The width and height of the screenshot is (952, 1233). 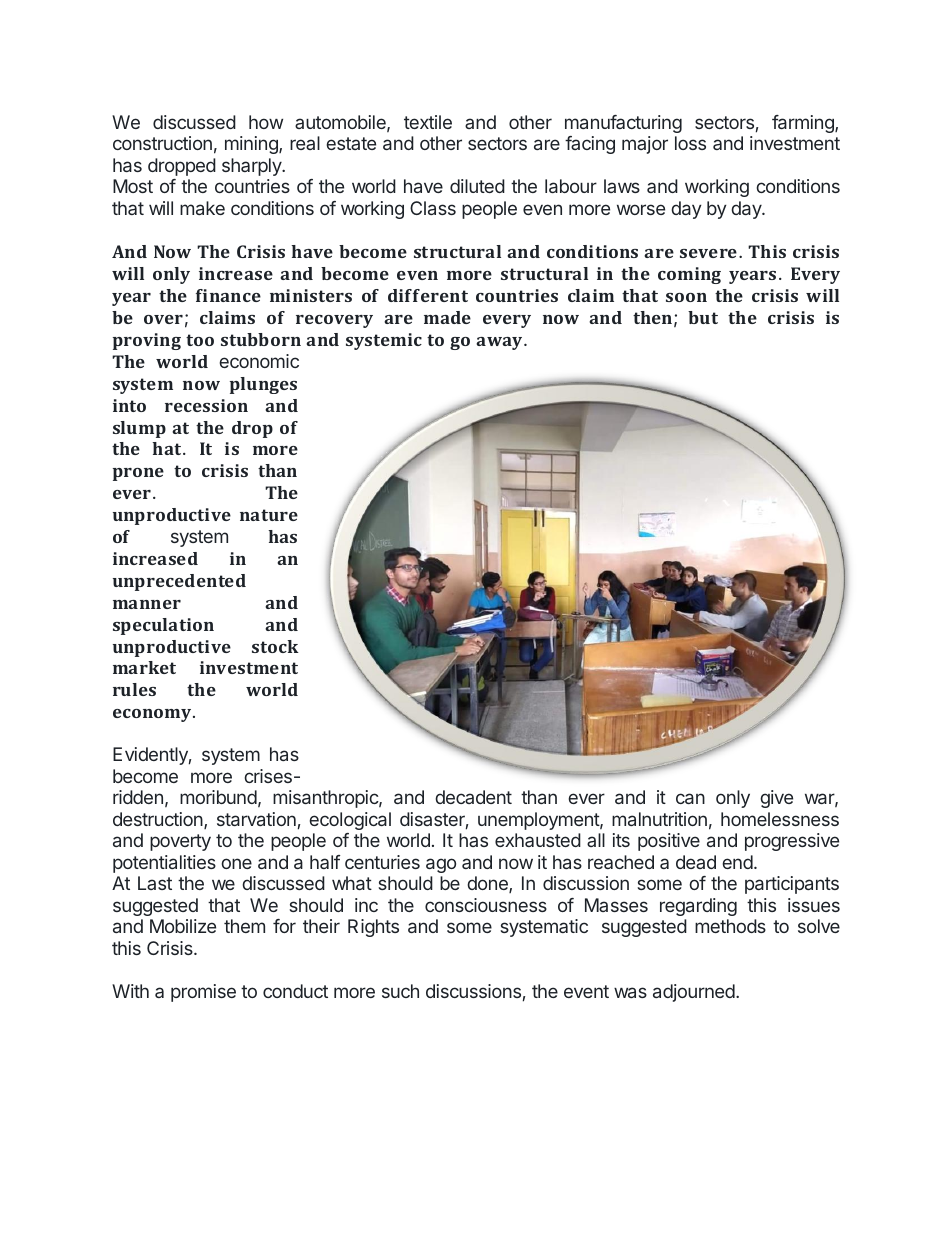 I want to click on destruction, so click(x=159, y=820).
